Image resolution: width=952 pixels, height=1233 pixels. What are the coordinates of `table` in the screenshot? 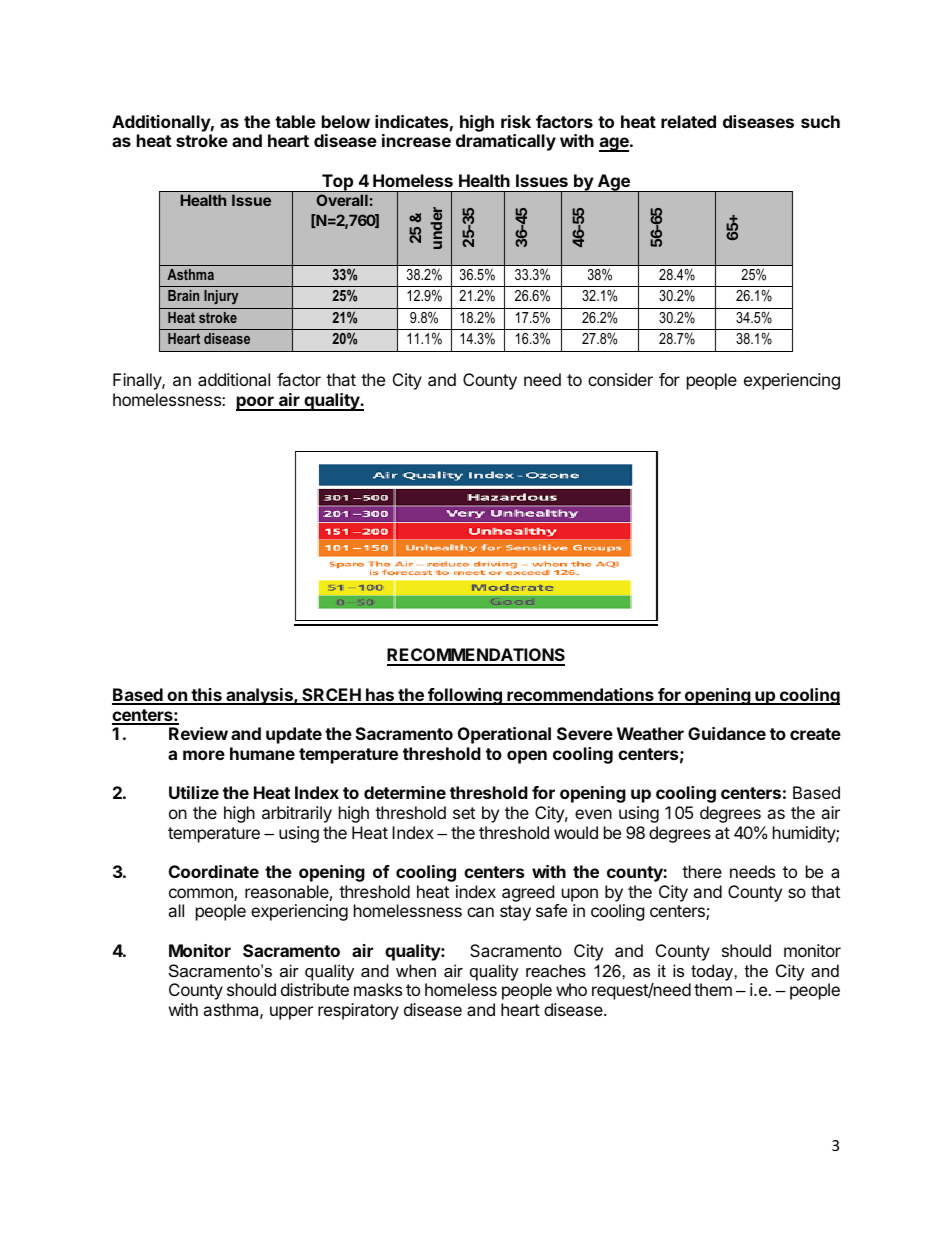 It's located at (295, 121).
